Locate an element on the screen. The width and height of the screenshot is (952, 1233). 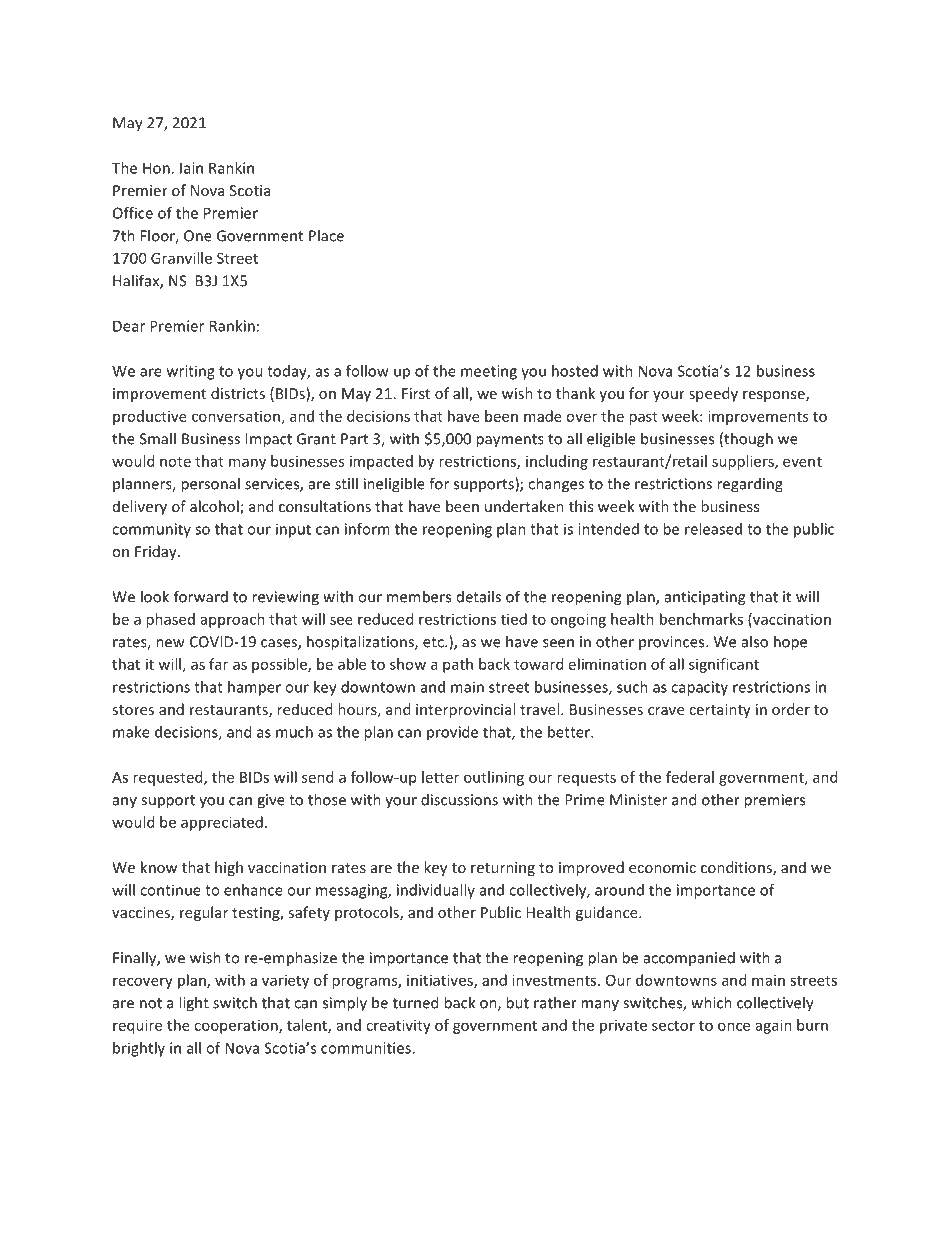
speedy is located at coordinates (713, 394).
